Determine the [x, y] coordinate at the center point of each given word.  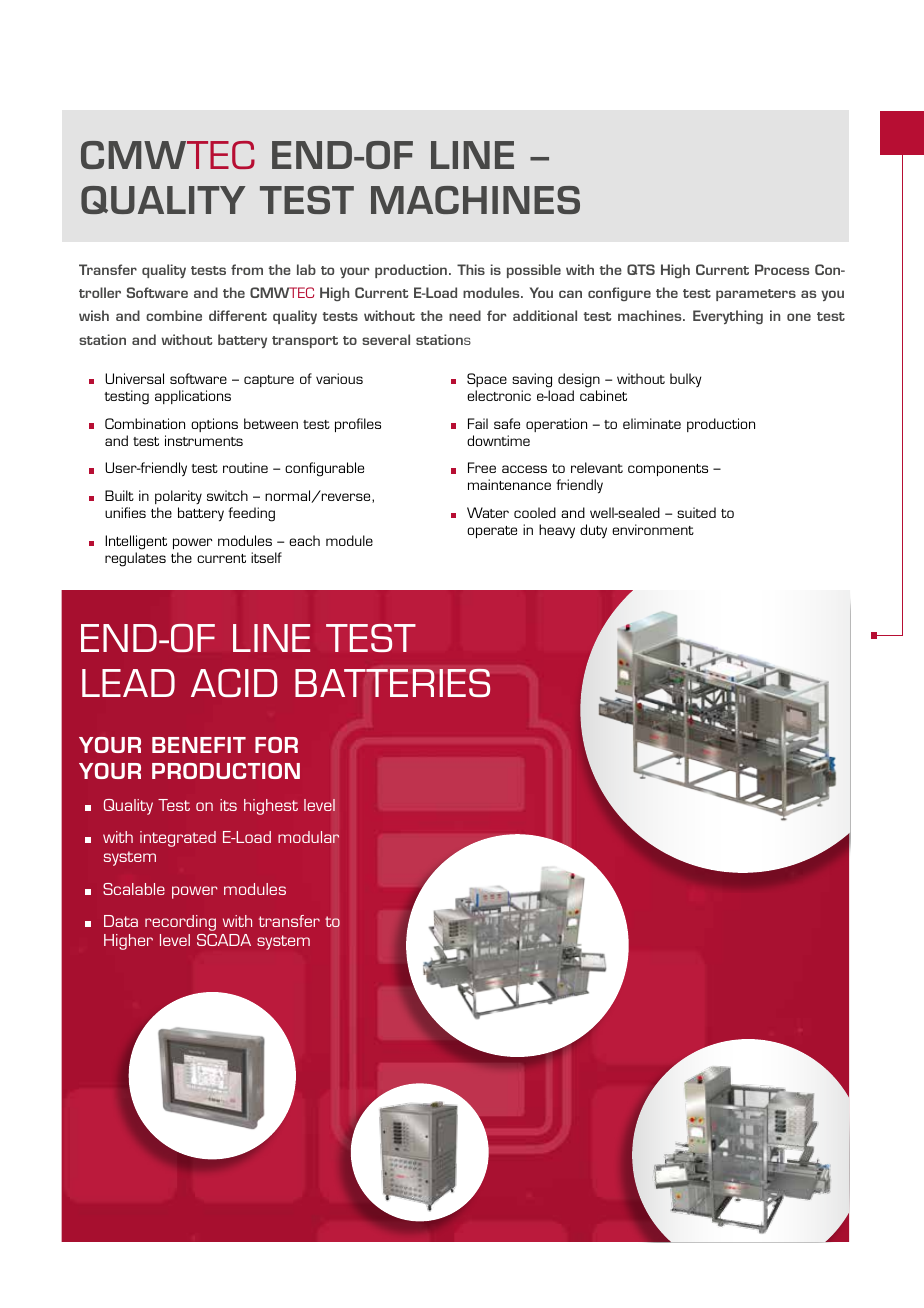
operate [492, 532]
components [668, 470]
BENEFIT [199, 745]
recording [180, 923]
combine [174, 315]
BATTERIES [392, 683]
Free [482, 467]
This [471, 269]
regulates [135, 559]
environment [653, 529]
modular [308, 837]
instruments [204, 440]
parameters [756, 295]
